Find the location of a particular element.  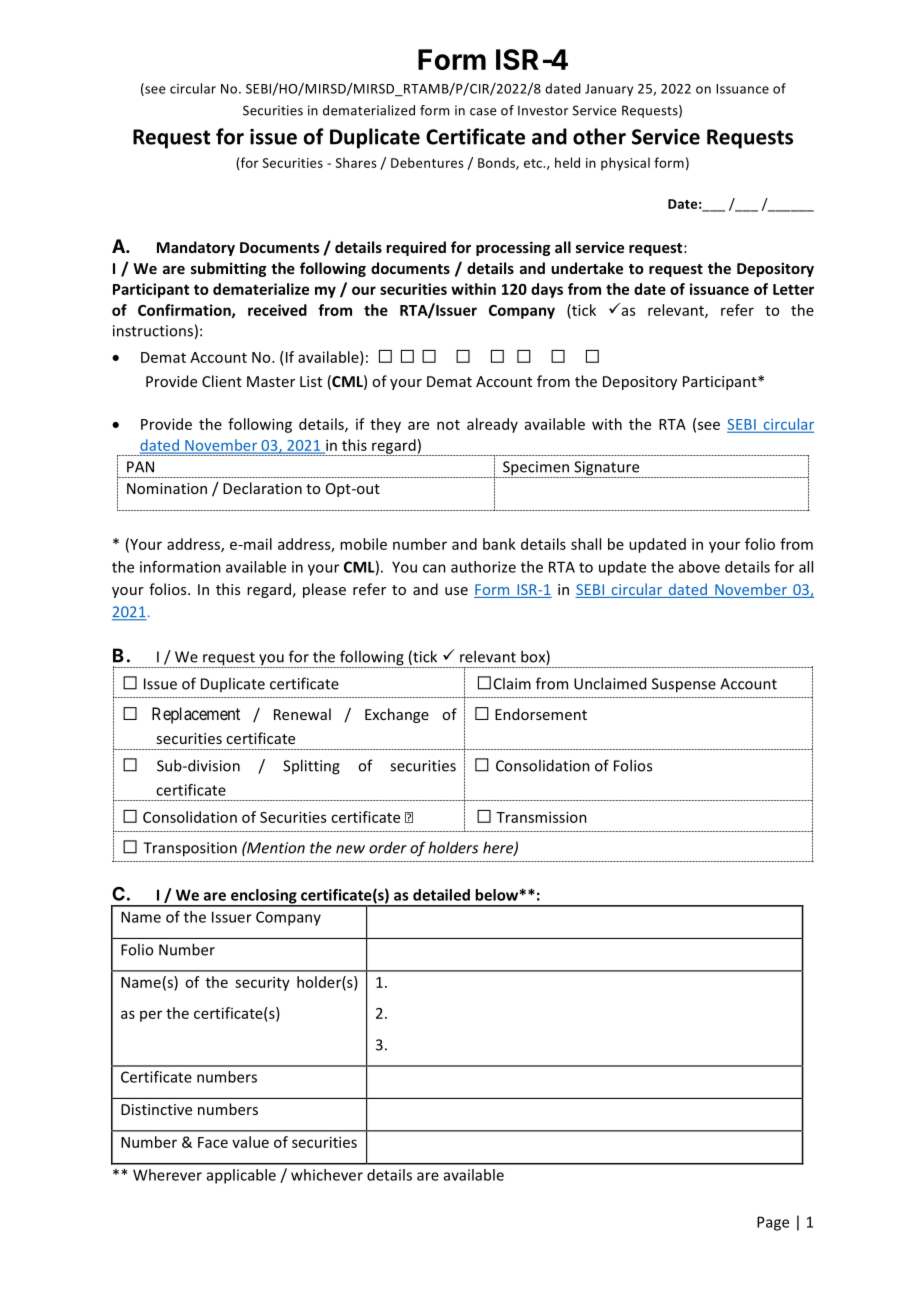

Shares is located at coordinates (356, 162).
